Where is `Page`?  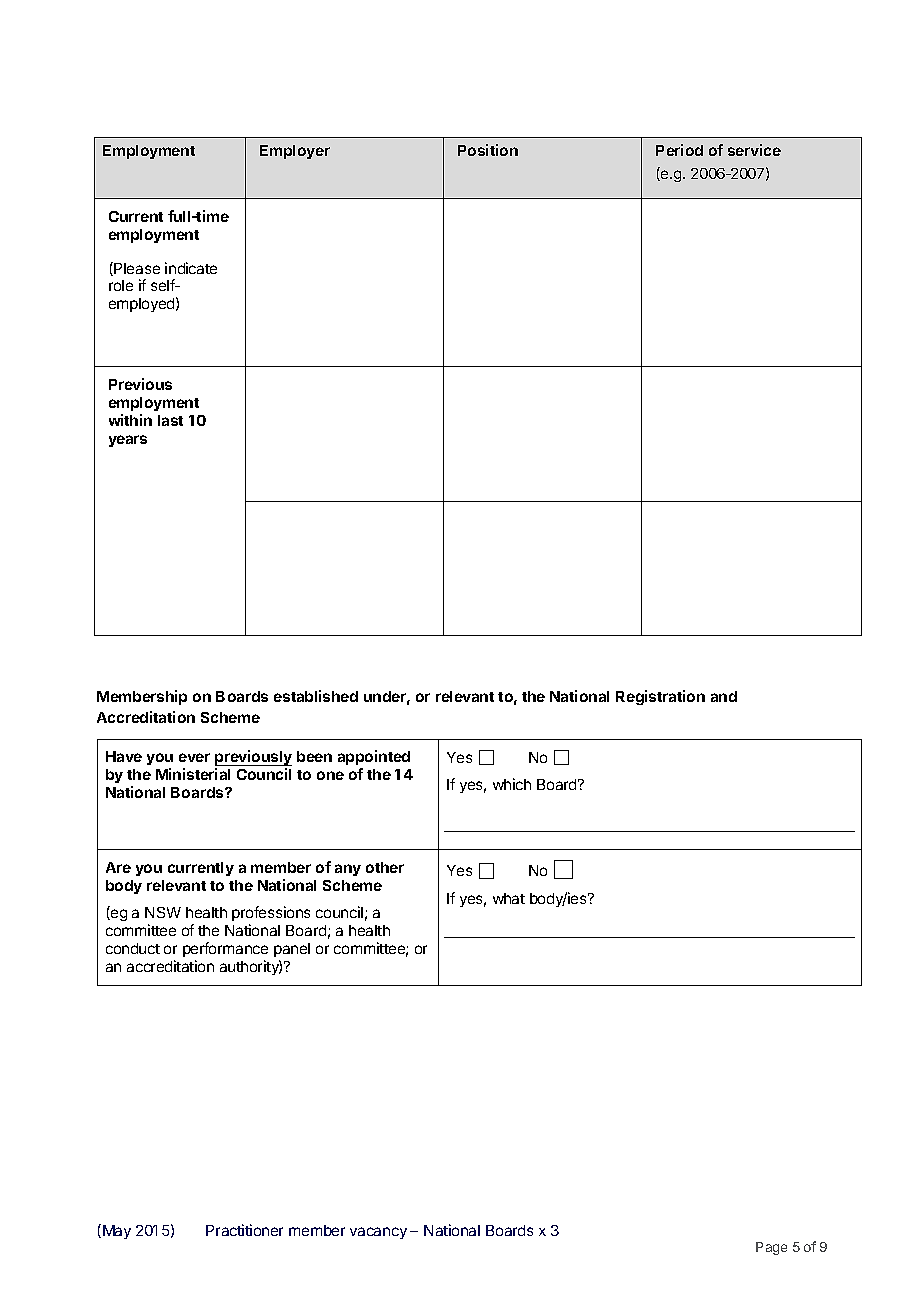
Page is located at coordinates (771, 1248).
